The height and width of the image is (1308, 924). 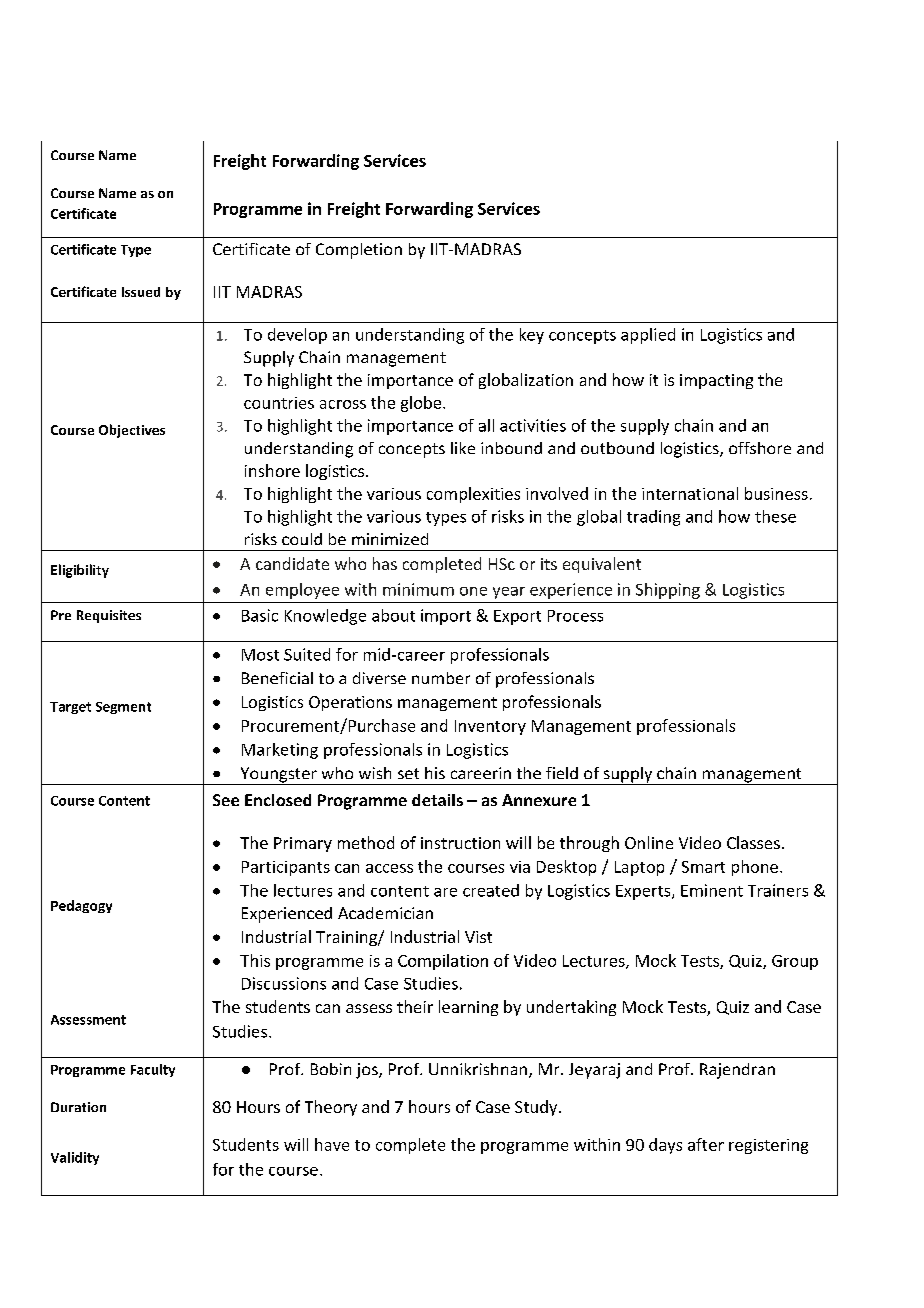 What do you see at coordinates (441, 678) in the image?
I see `number` at bounding box center [441, 678].
